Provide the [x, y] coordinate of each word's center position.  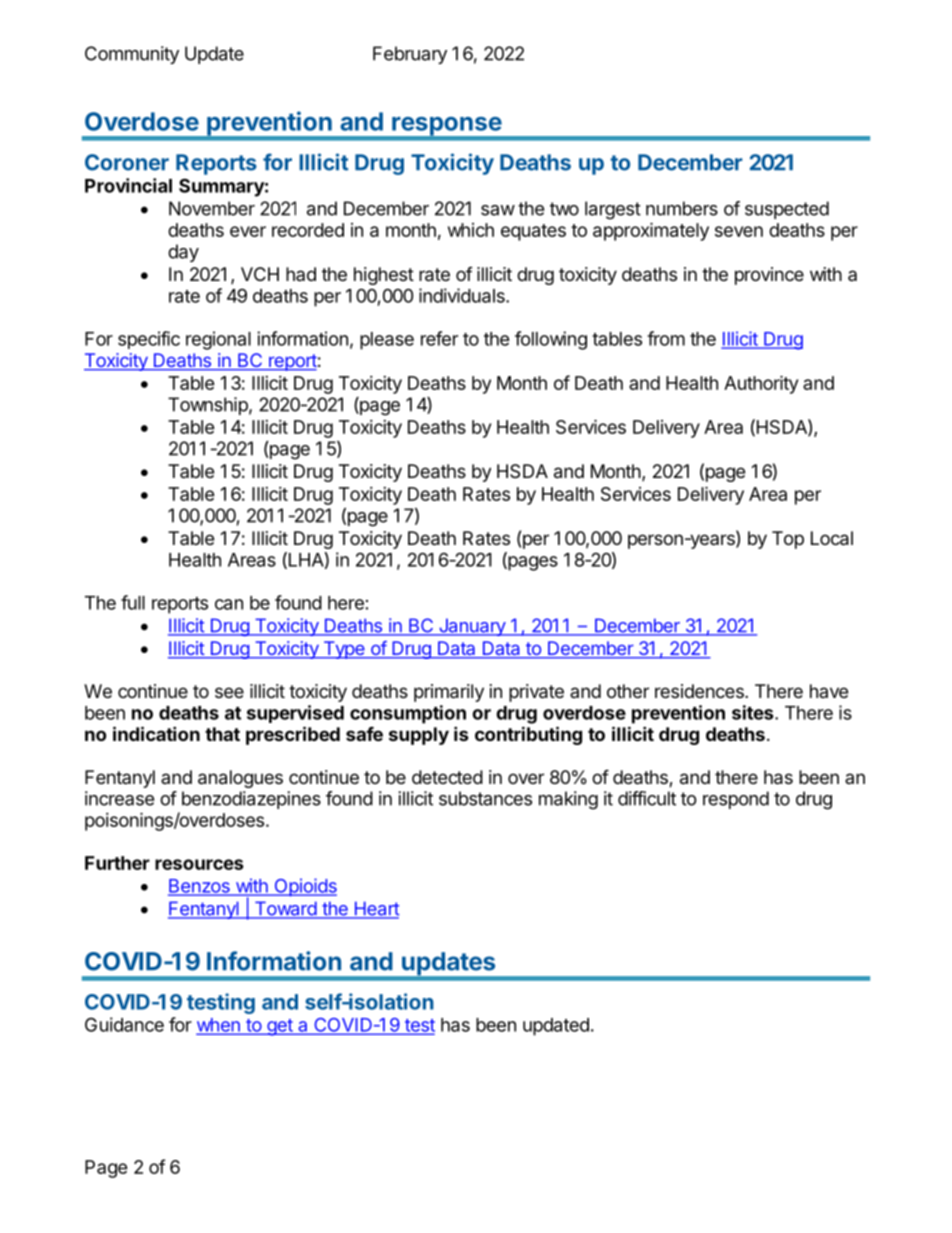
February [410, 55]
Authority [761, 384]
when [219, 1026]
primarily [449, 693]
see [229, 692]
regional [218, 340]
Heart [376, 909]
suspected [787, 210]
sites [754, 712]
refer [439, 338]
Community [132, 55]
